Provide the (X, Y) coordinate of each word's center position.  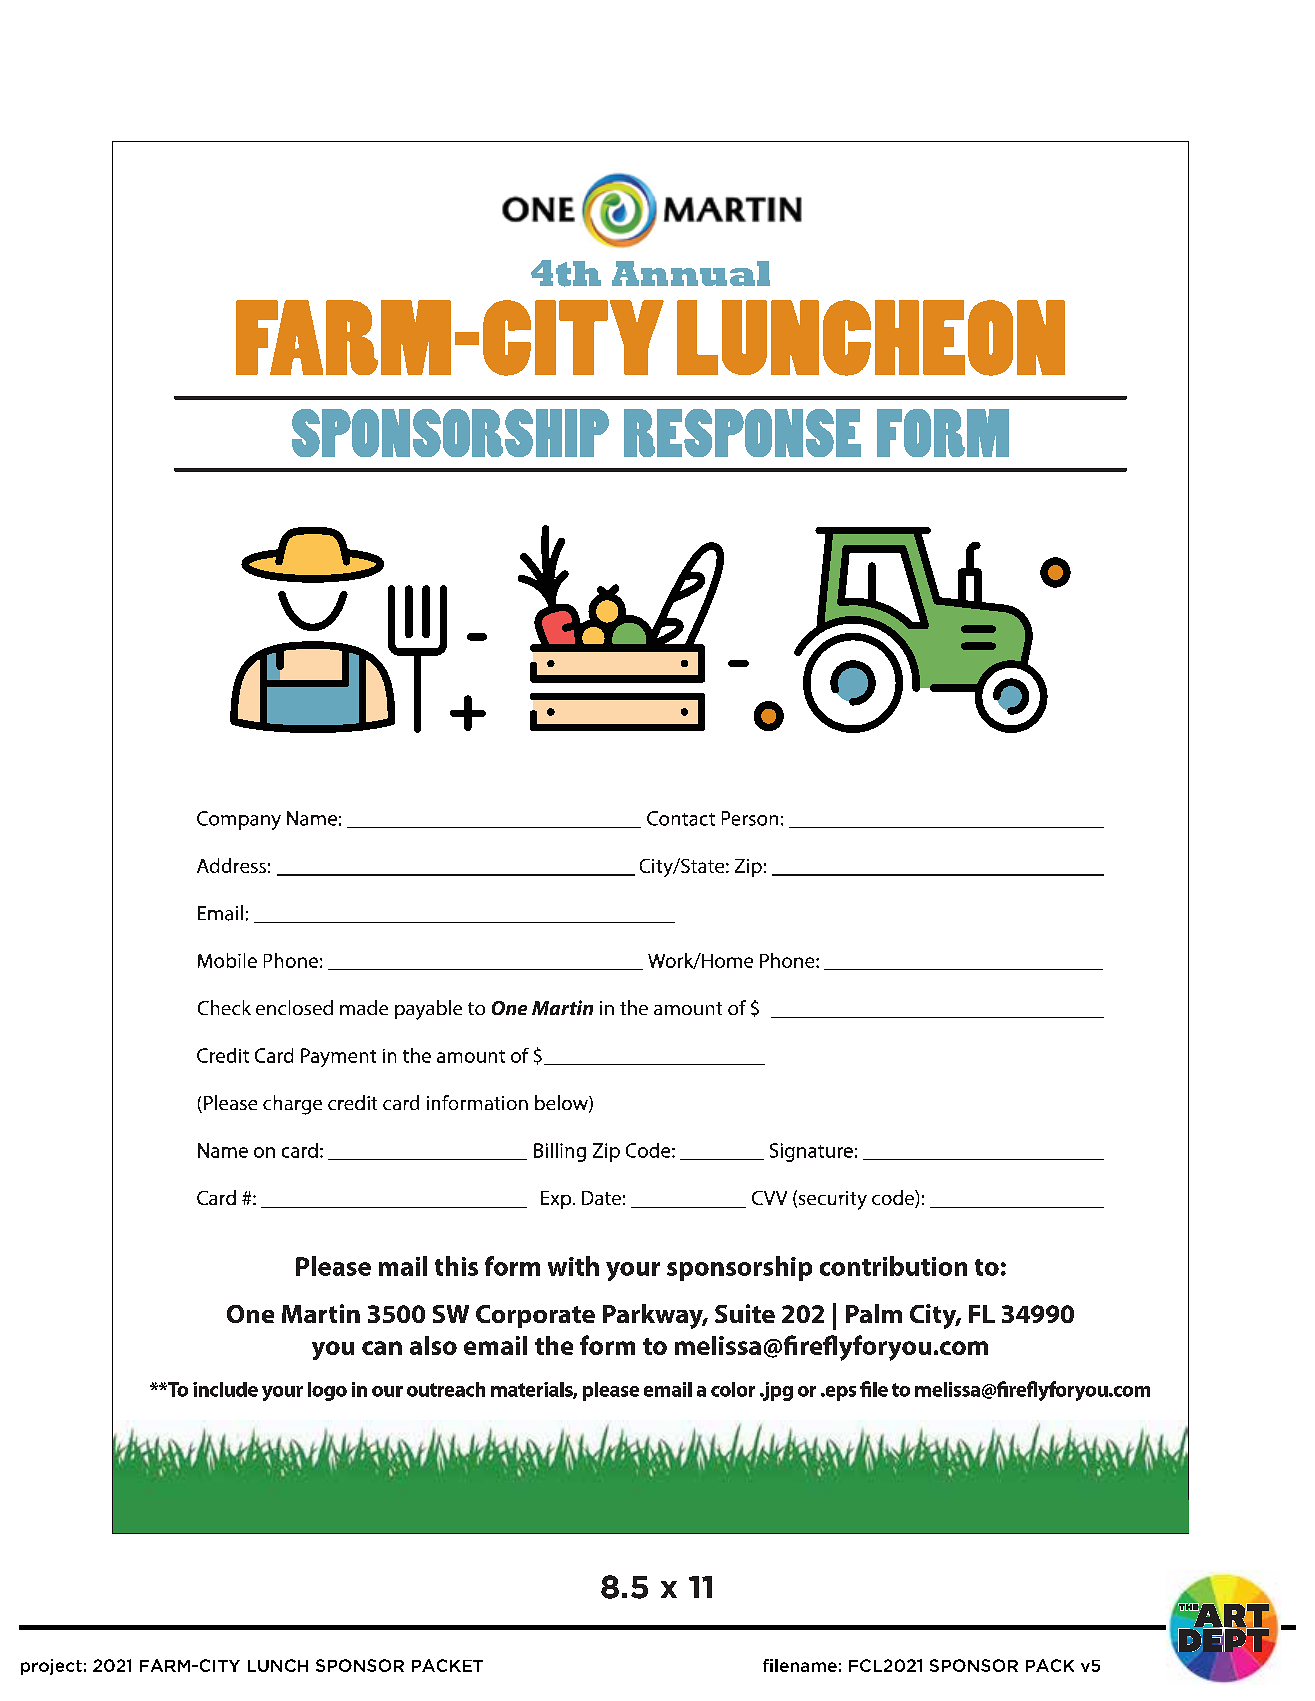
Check (224, 1007)
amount (688, 1008)
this (456, 1266)
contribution (893, 1266)
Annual (691, 273)
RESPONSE (742, 433)
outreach (446, 1389)
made (364, 1007)
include (225, 1389)
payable (428, 1010)
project (51, 1667)
